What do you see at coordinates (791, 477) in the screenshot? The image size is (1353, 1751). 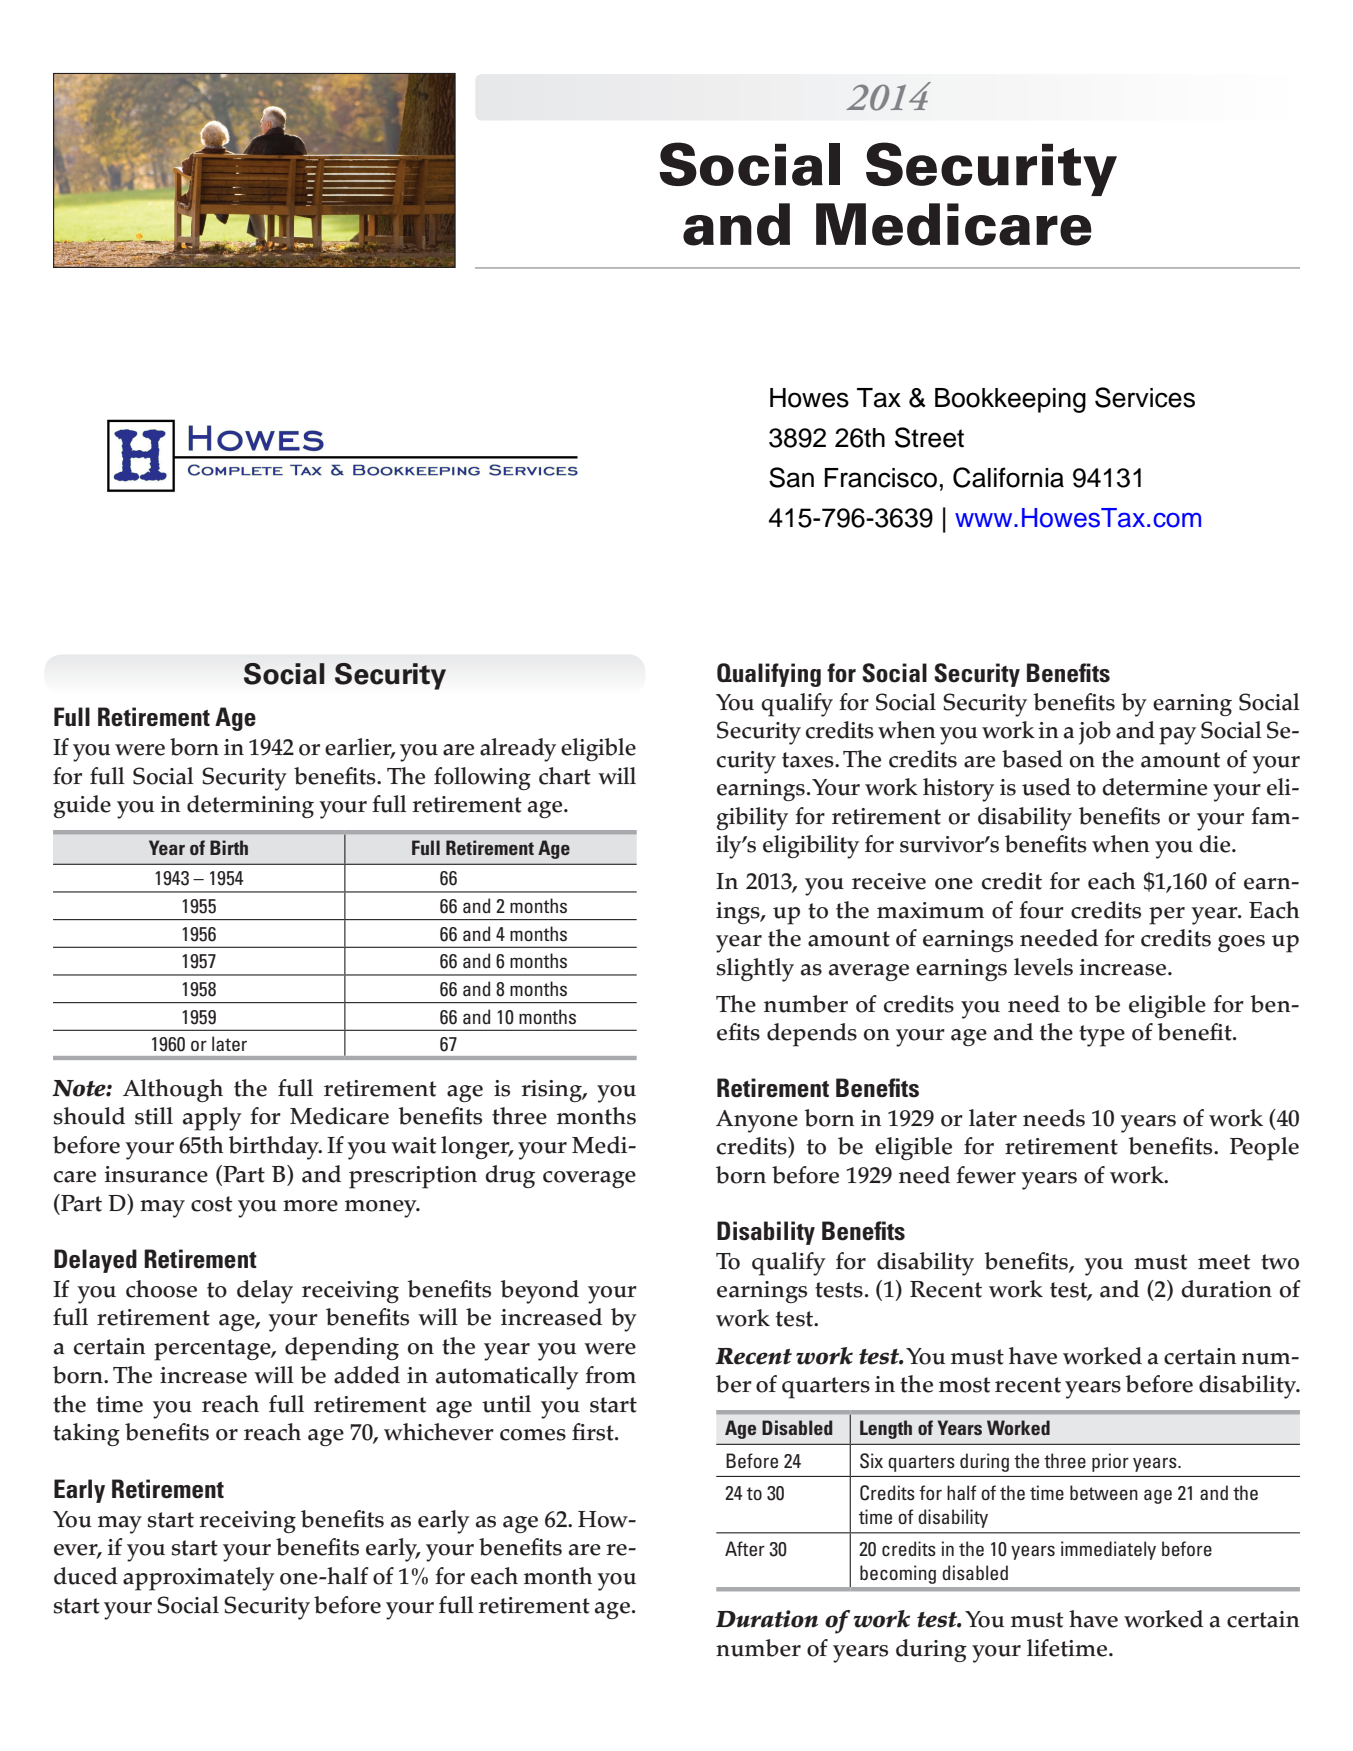 I see `San` at bounding box center [791, 477].
